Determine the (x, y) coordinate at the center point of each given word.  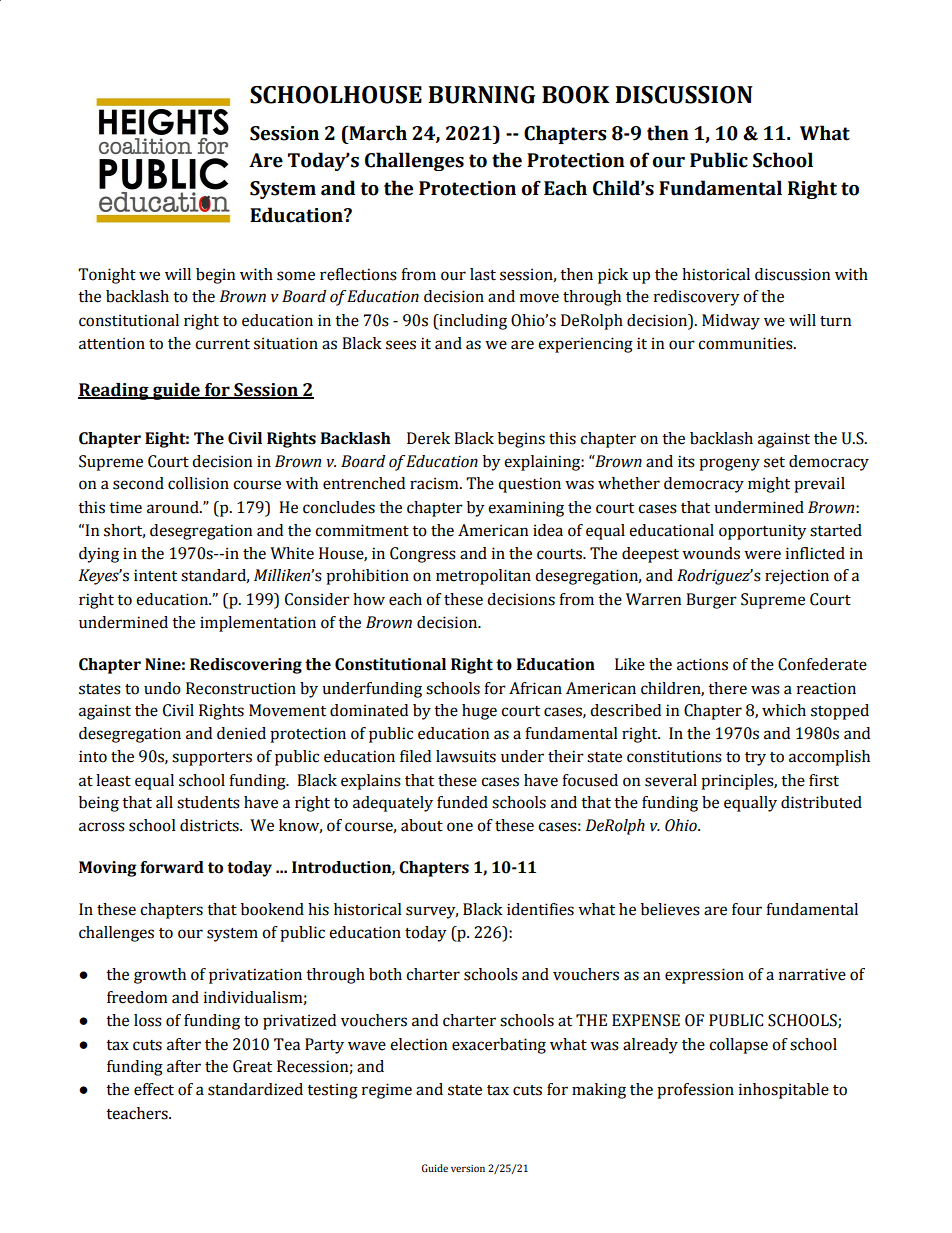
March (377, 133)
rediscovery (696, 298)
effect (154, 1089)
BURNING (481, 95)
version (468, 1168)
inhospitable (784, 1091)
